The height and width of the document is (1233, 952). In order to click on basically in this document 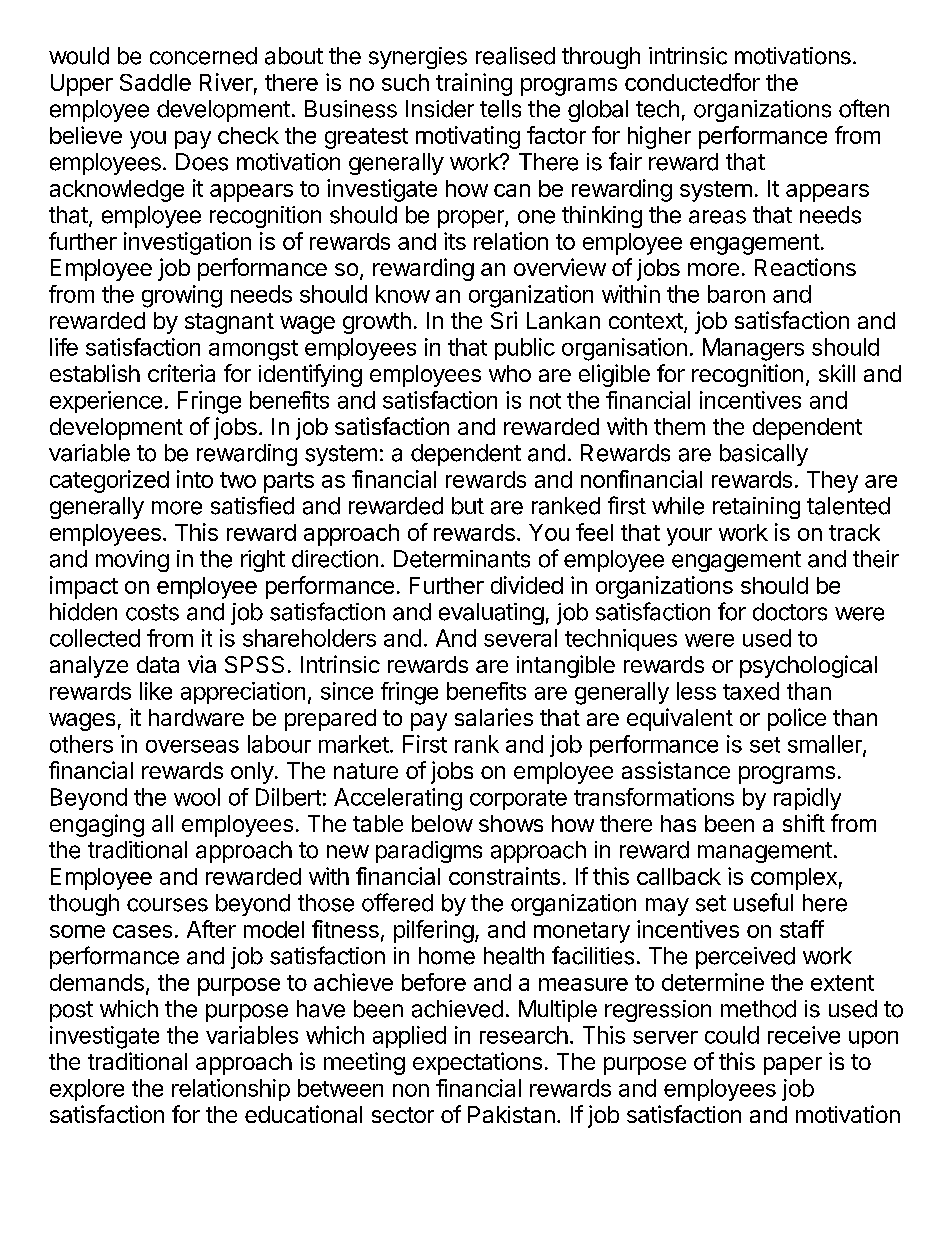, I will do `click(764, 455)`.
